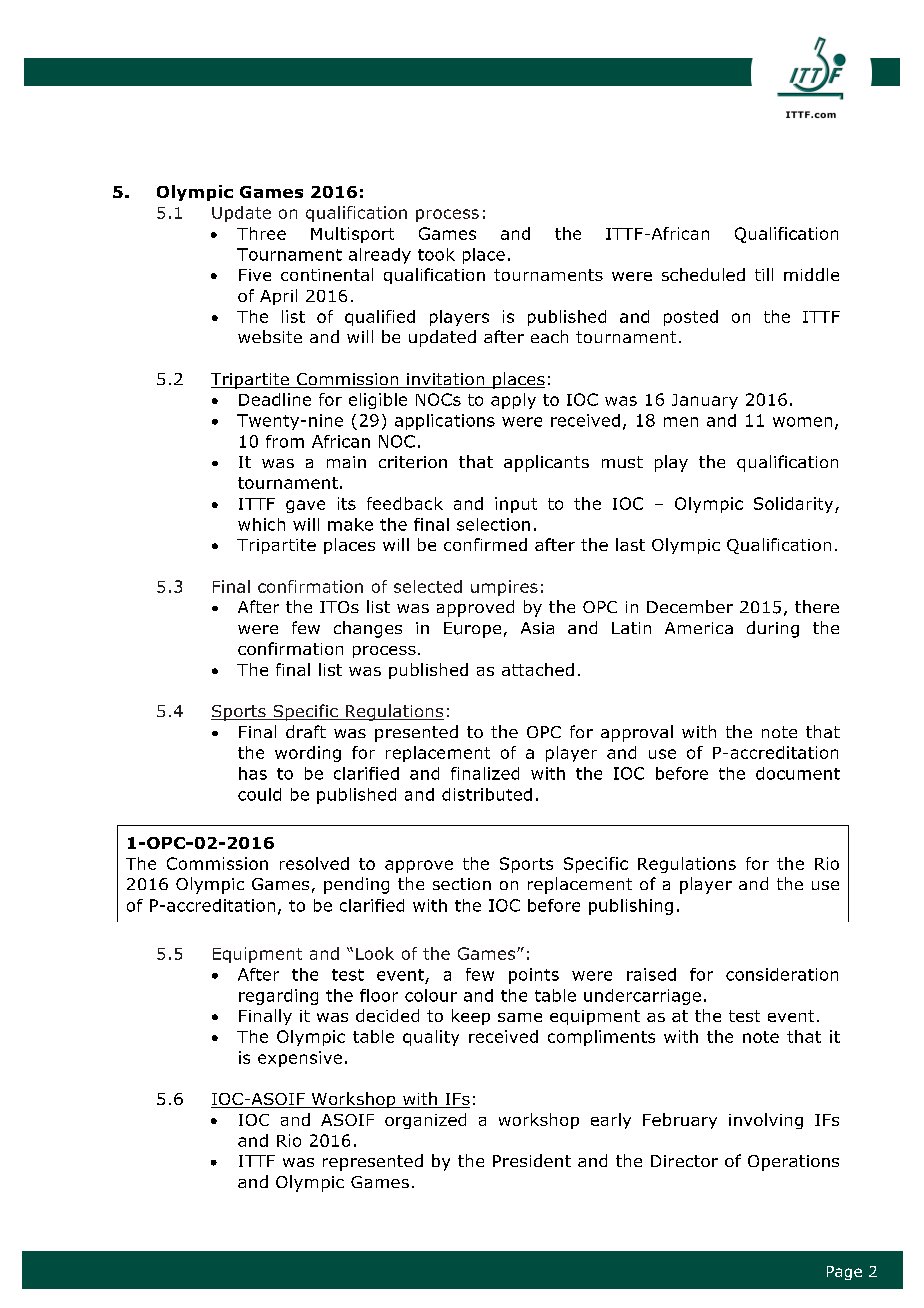 The width and height of the screenshot is (924, 1308). Describe the element at coordinates (537, 628) in the screenshot. I see `Asia` at that location.
